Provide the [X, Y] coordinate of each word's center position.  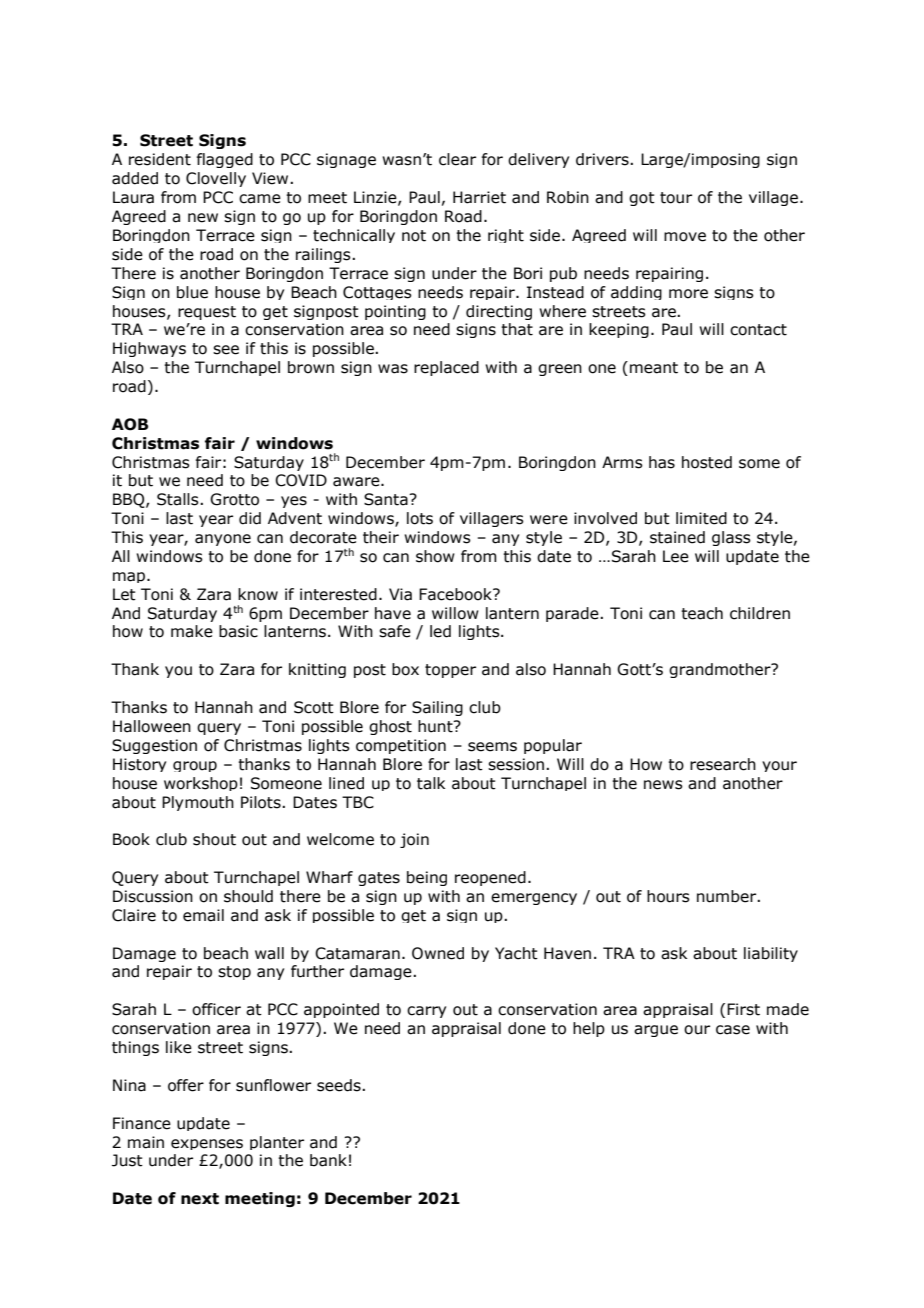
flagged [225, 160]
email [203, 915]
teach [702, 613]
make [192, 631]
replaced [446, 368]
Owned [438, 953]
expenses [207, 1144]
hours [668, 896]
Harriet [479, 197]
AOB [130, 424]
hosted [707, 462]
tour [676, 198]
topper [450, 671]
